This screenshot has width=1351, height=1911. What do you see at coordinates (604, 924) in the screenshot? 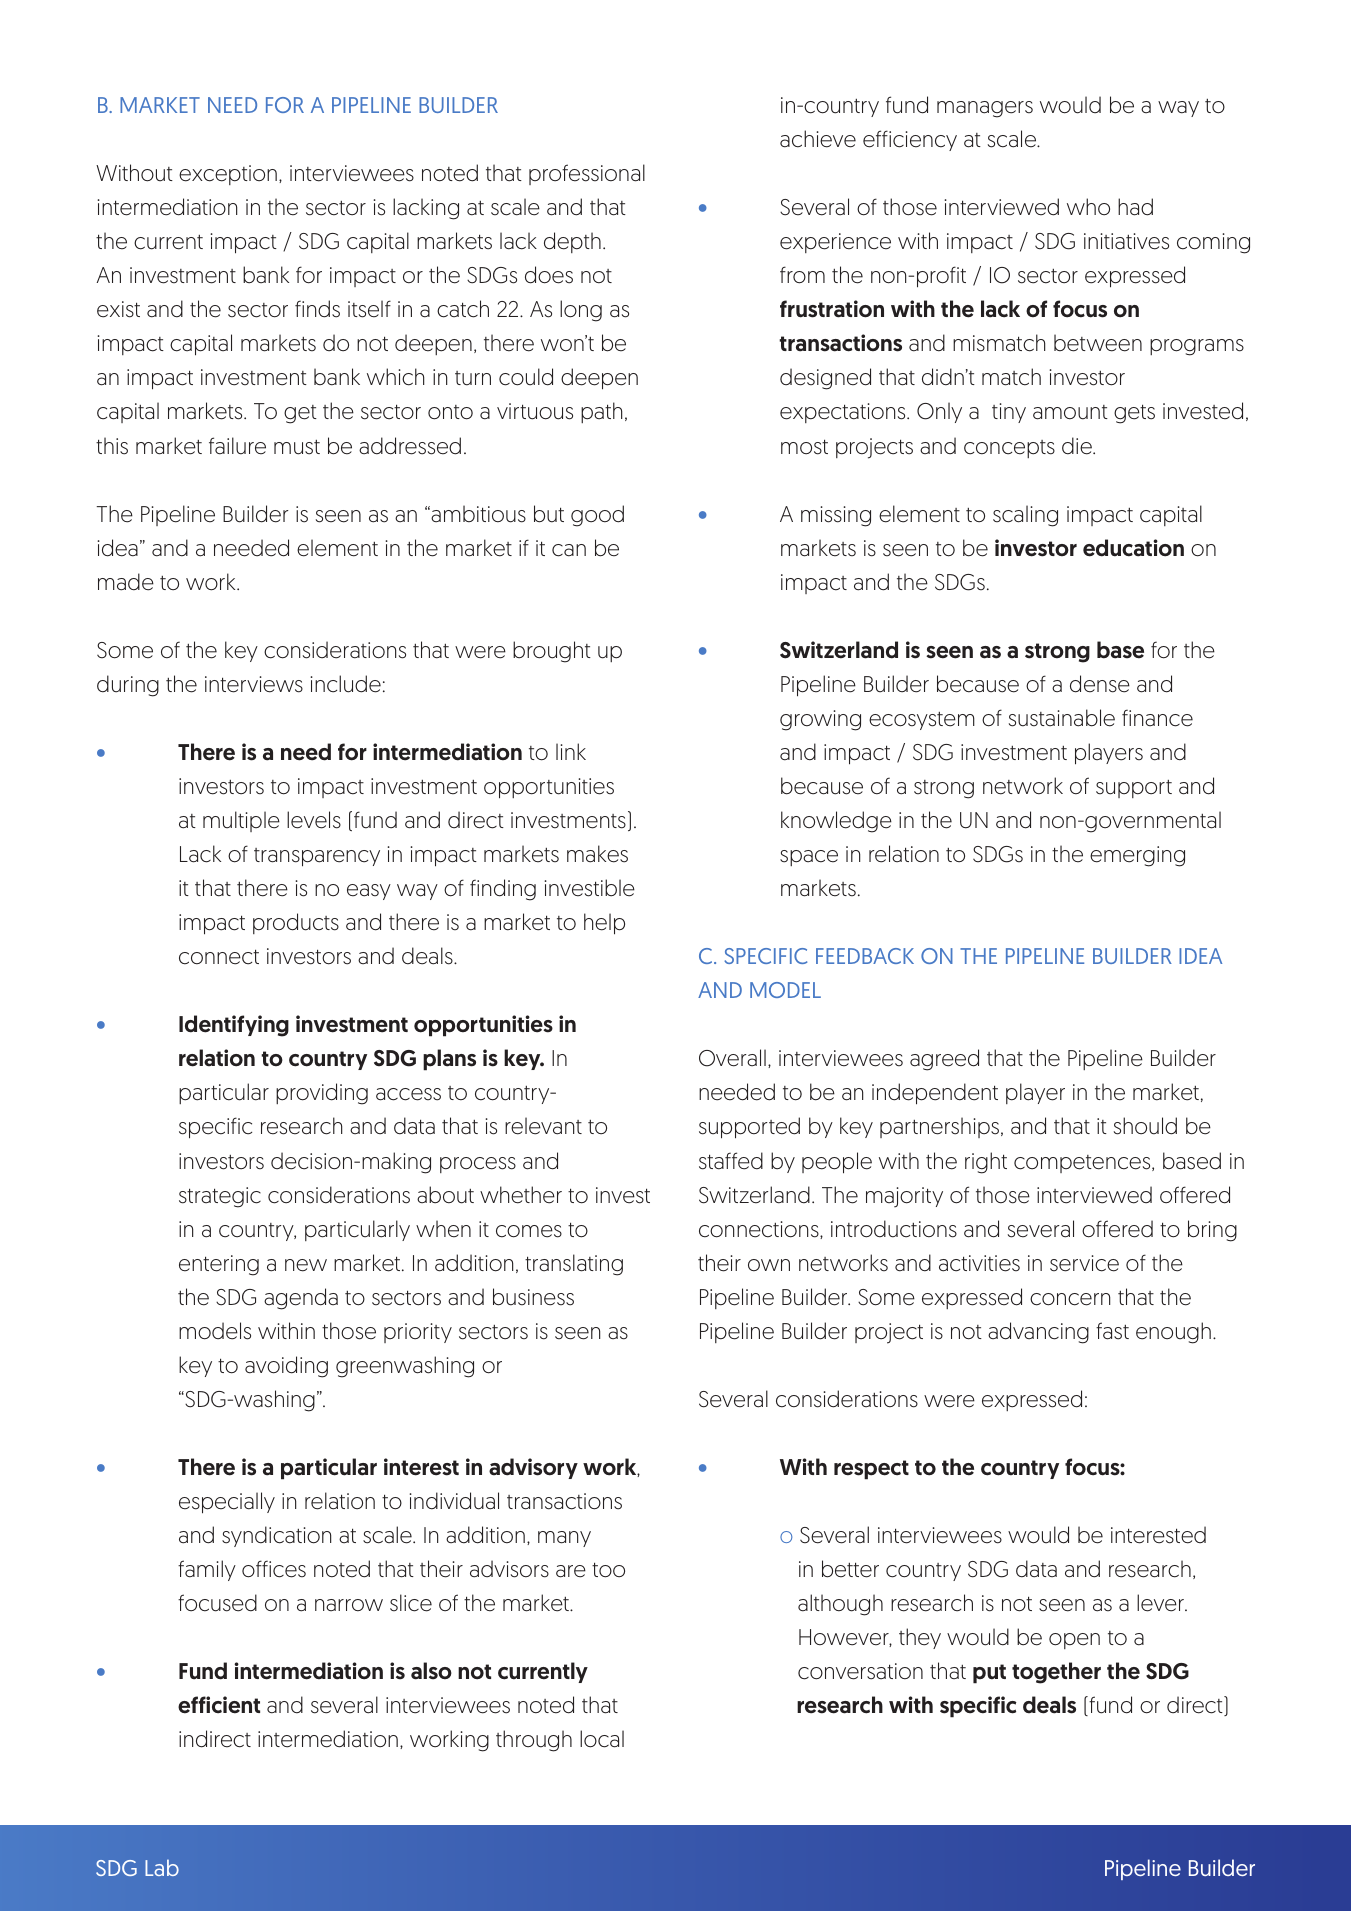
I see `help` at bounding box center [604, 924].
